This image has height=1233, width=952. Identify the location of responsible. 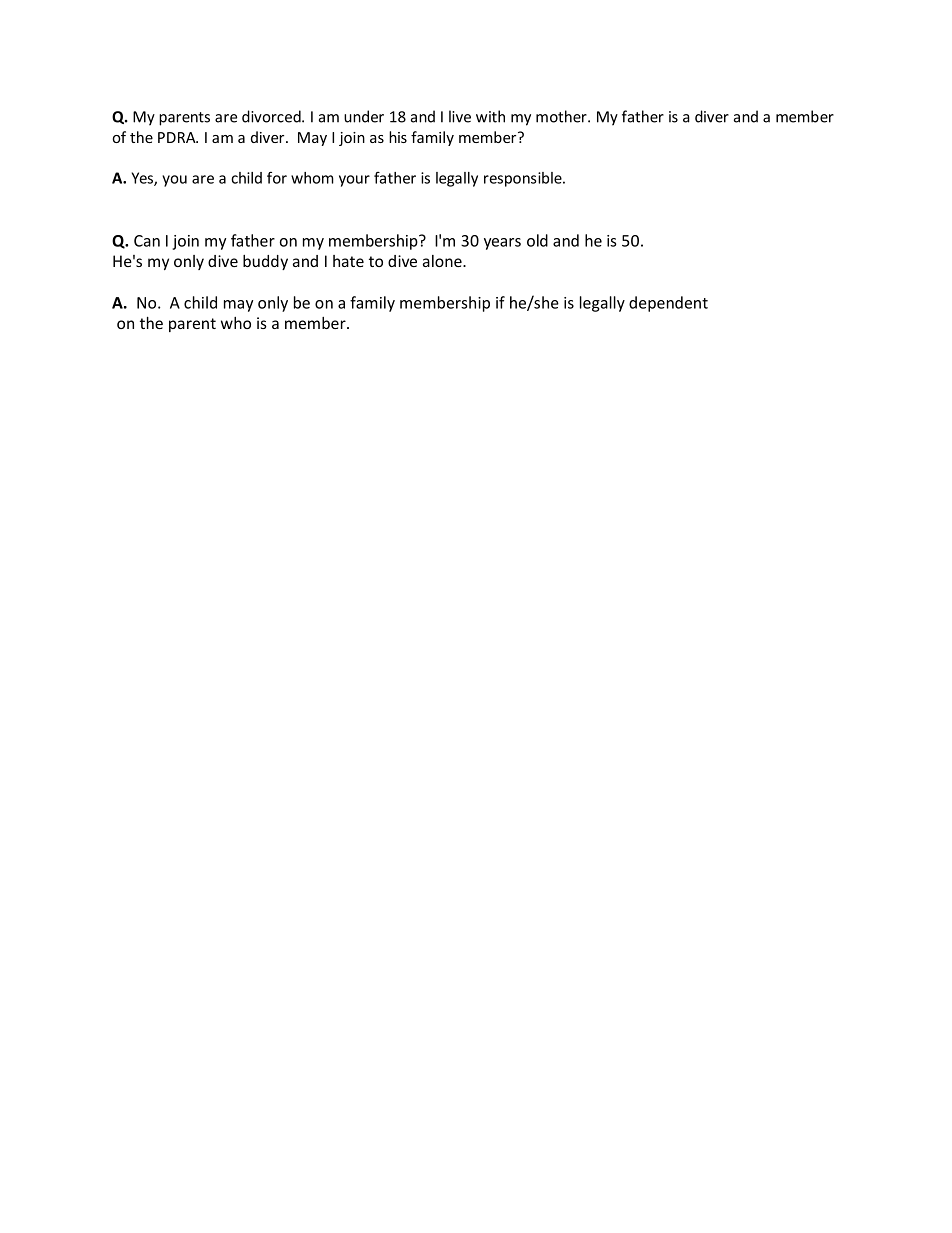
(524, 179).
